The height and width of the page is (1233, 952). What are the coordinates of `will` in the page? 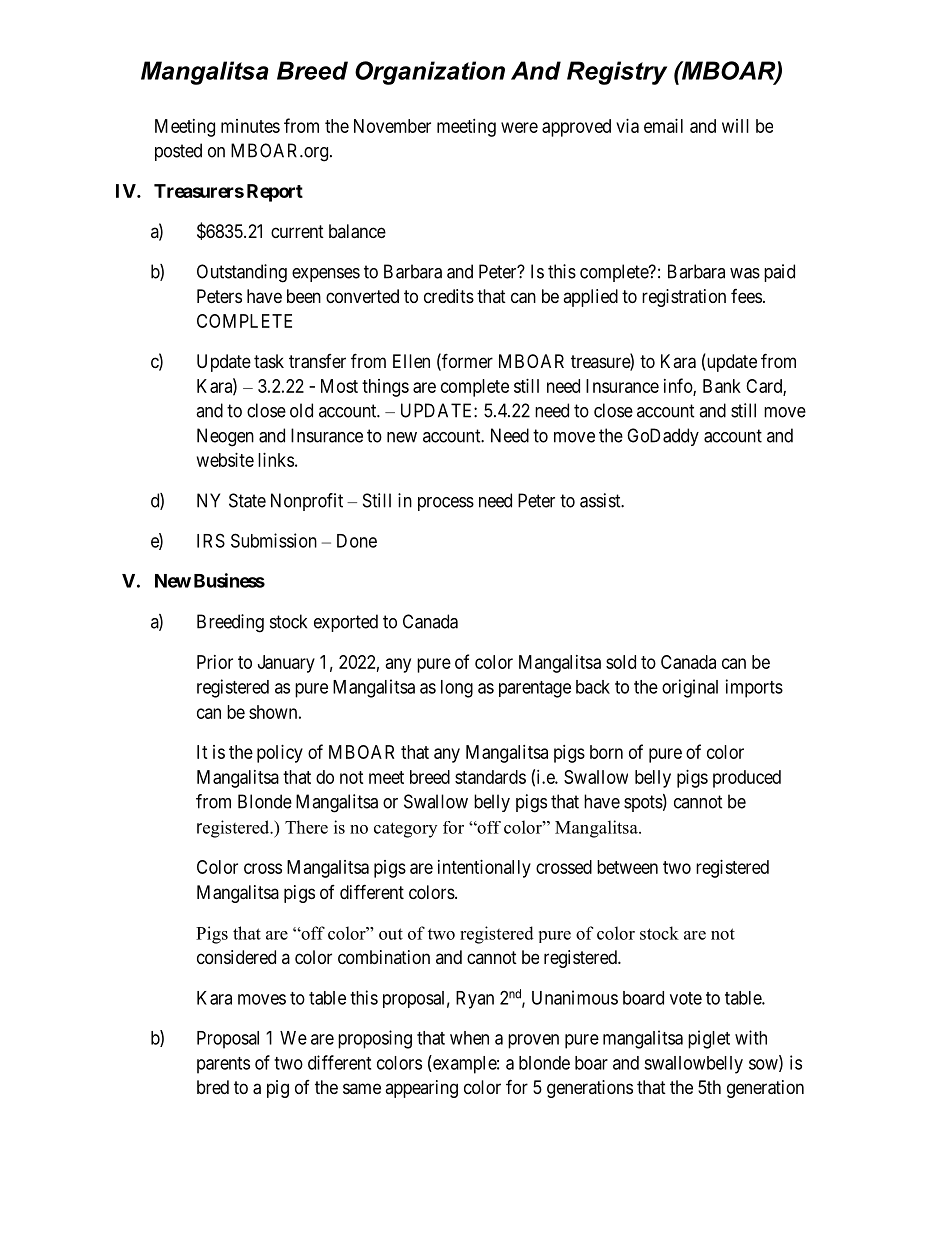 It's located at (735, 126).
